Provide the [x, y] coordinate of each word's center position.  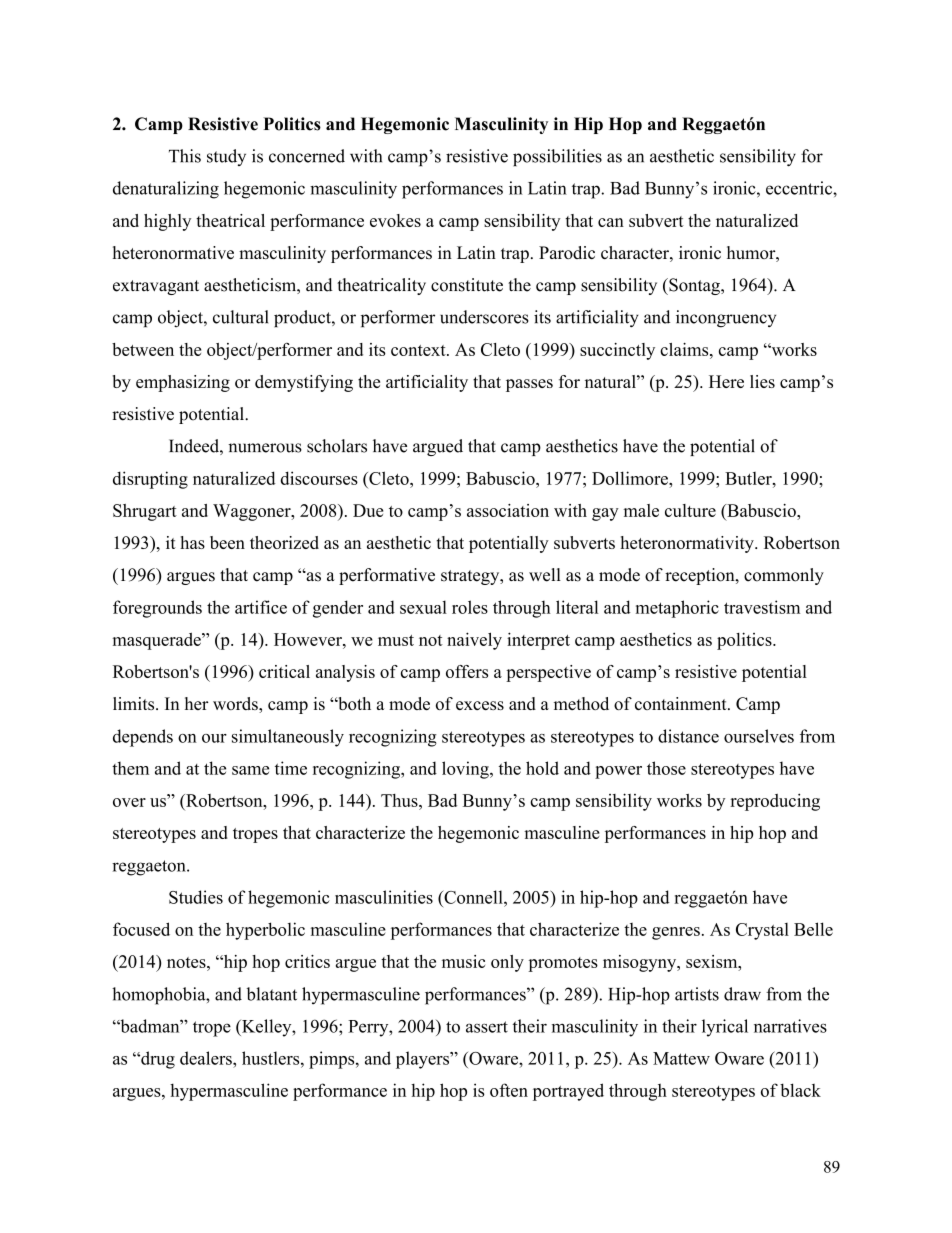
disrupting [150, 480]
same [250, 770]
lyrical [725, 1028]
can [611, 222]
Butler [749, 478]
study [226, 157]
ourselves [759, 736]
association [508, 510]
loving [466, 770]
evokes [395, 220]
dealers [207, 1058]
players [423, 1060]
